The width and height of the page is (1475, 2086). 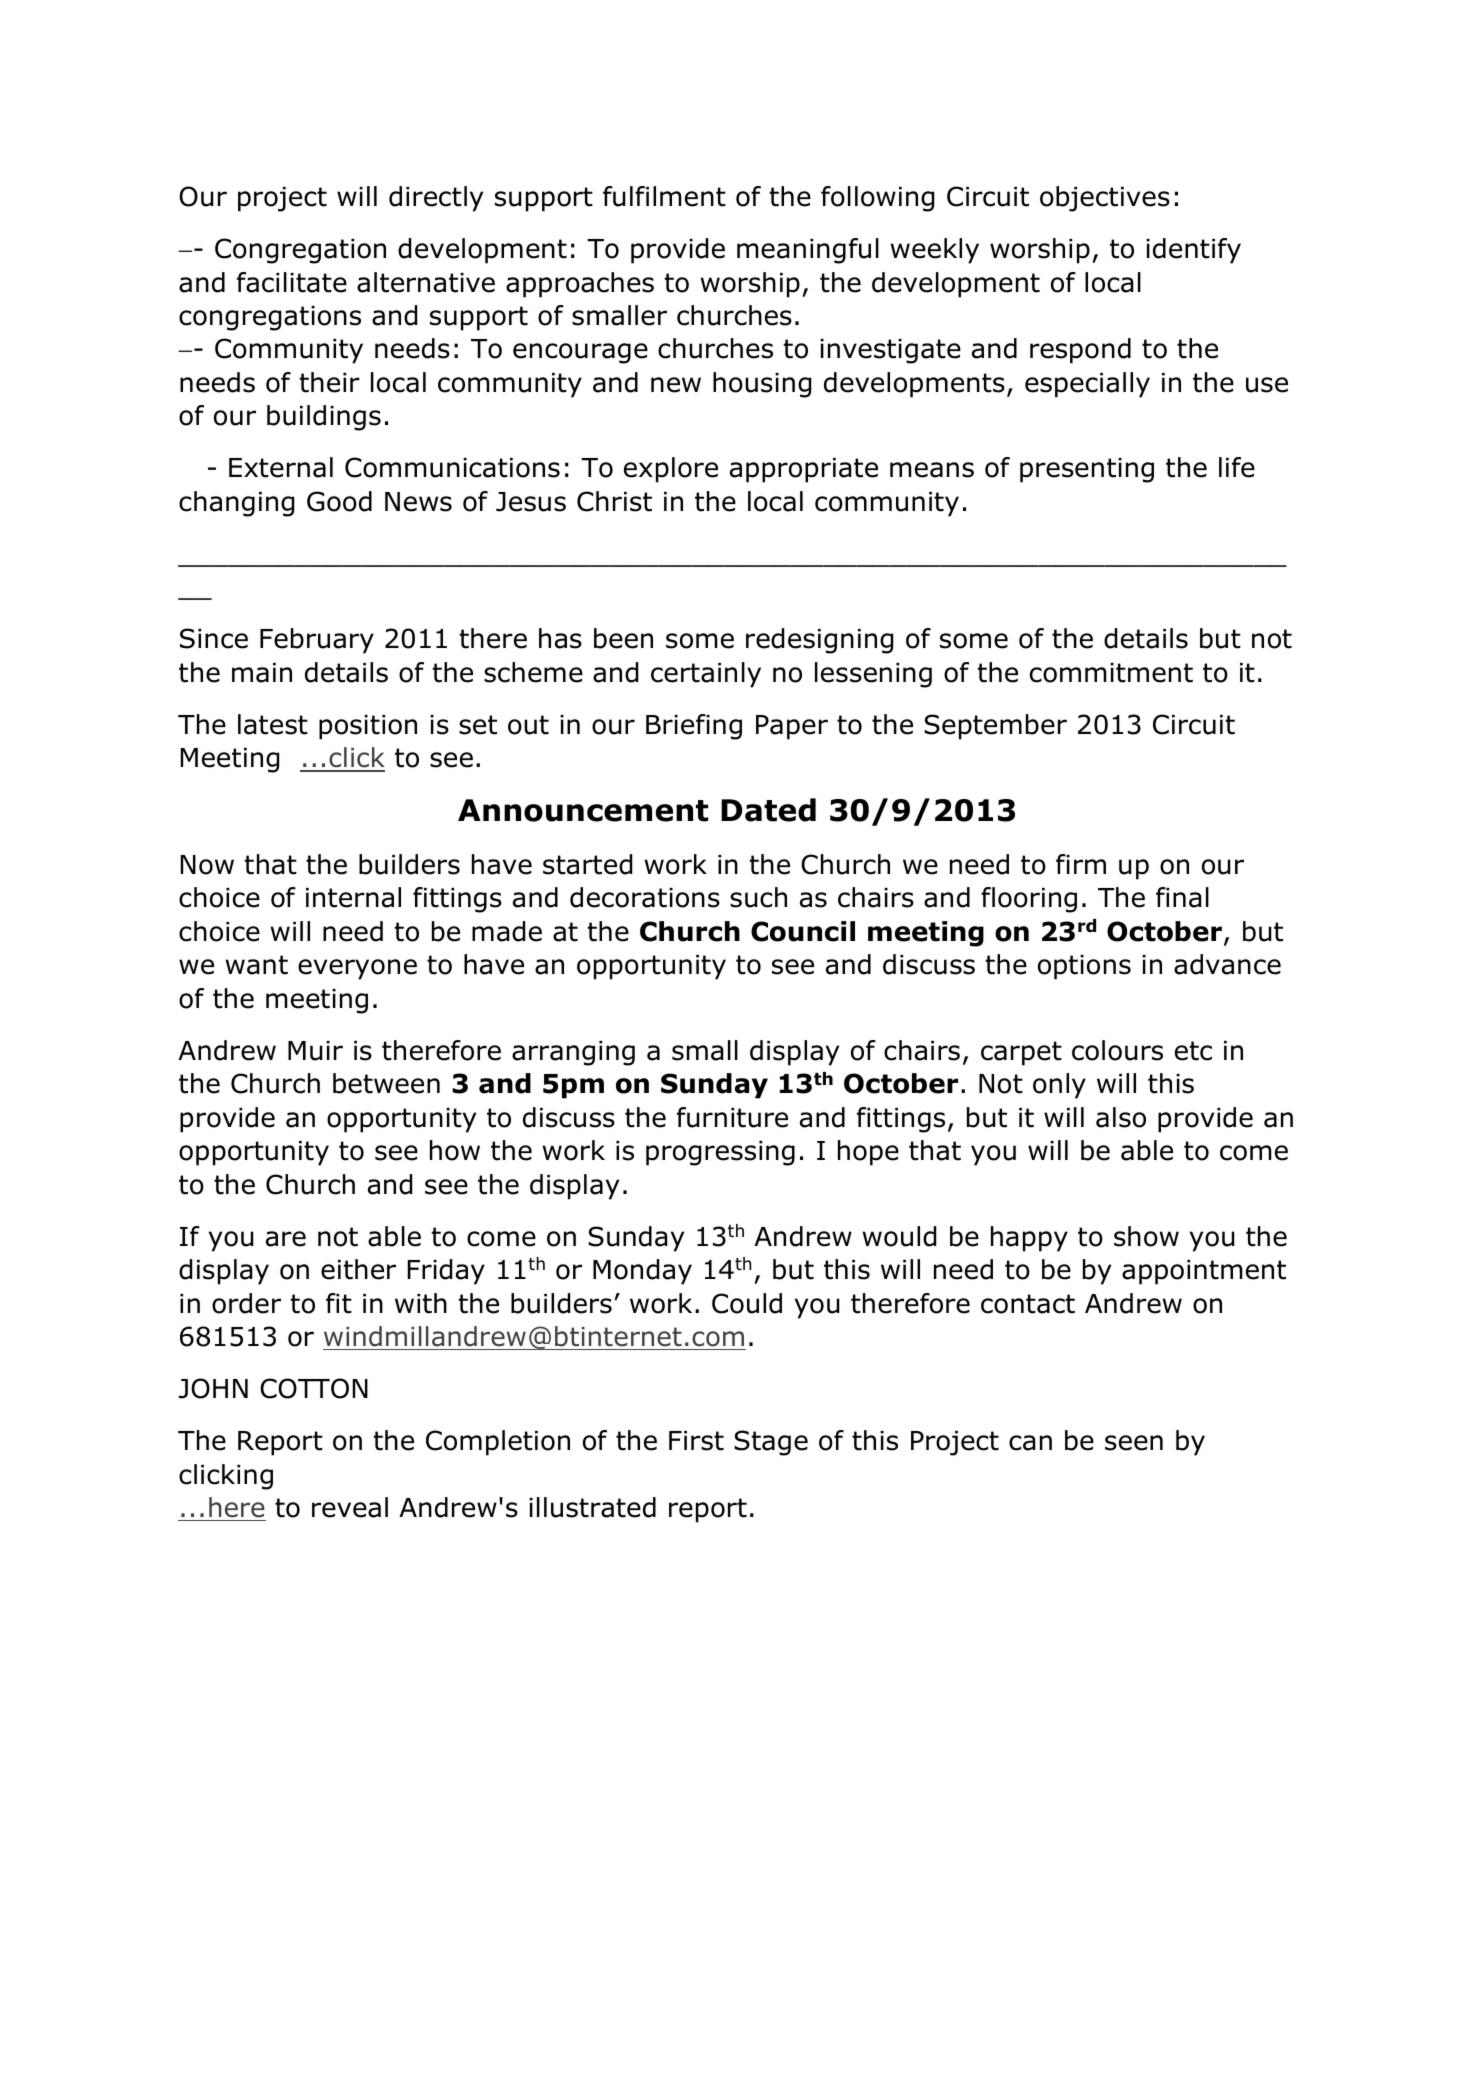 What do you see at coordinates (808, 251) in the page?
I see `meaningful` at bounding box center [808, 251].
